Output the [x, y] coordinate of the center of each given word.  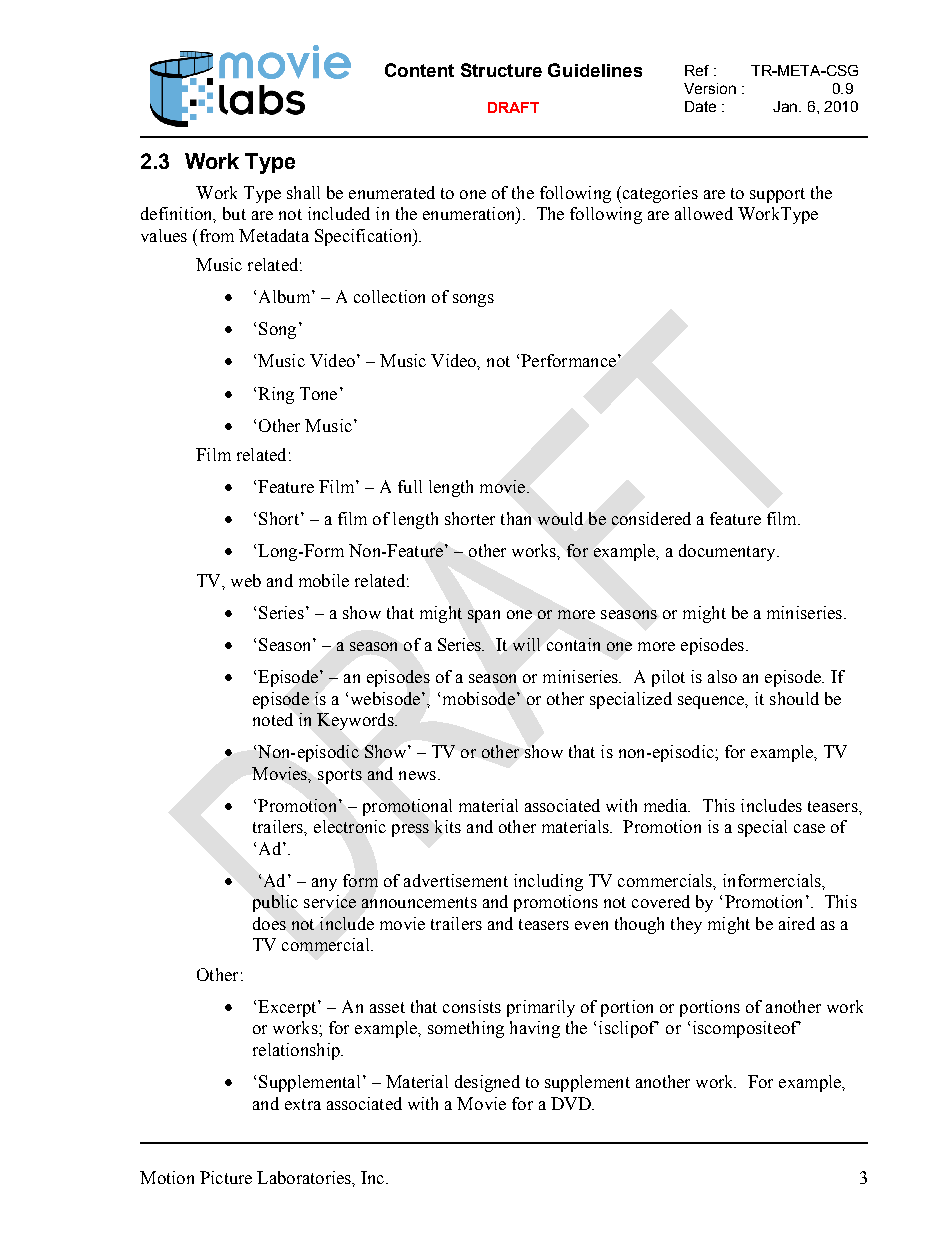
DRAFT [513, 107]
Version [710, 88]
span [484, 616]
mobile [324, 580]
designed [487, 1083]
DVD [572, 1103]
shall [303, 192]
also [722, 676]
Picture [226, 1177]
